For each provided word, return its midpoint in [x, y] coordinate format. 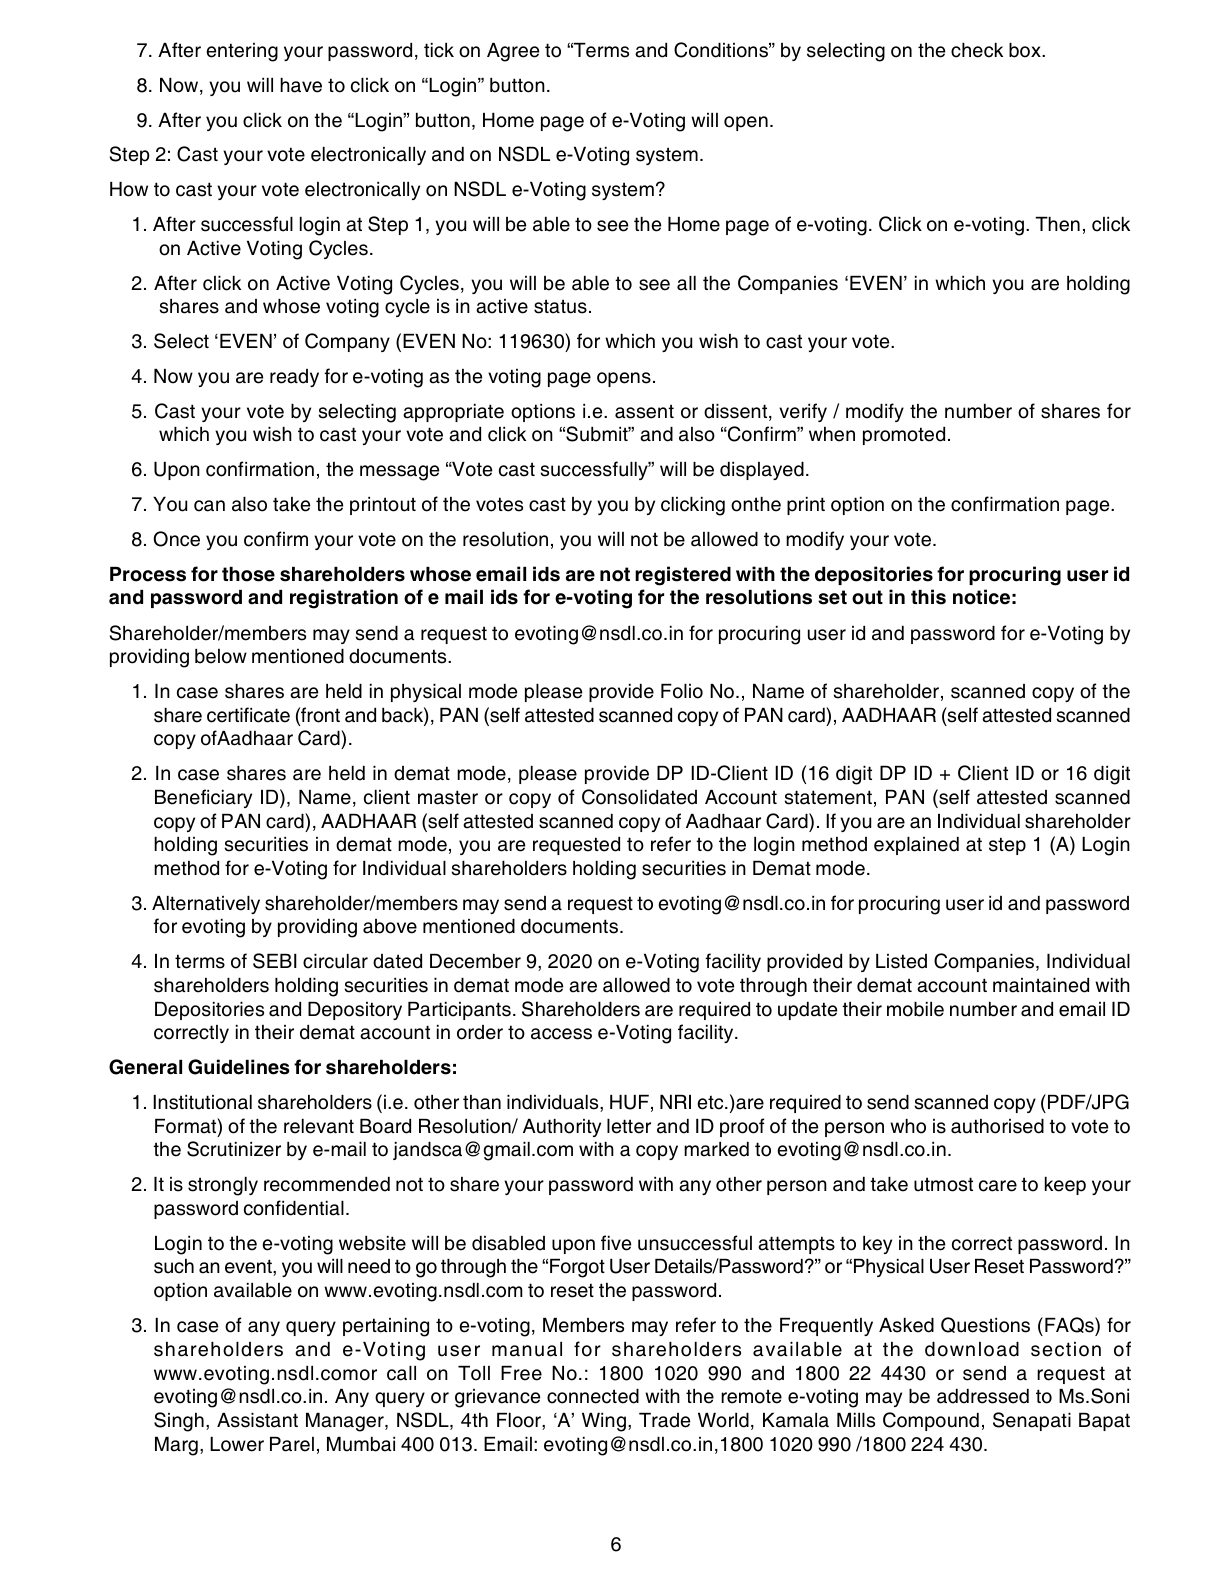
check [977, 50]
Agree [513, 52]
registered [683, 576]
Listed [901, 961]
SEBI [275, 961]
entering [242, 52]
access [561, 1034]
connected [593, 1396]
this [928, 597]
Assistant [257, 1420]
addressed [983, 1396]
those [248, 574]
